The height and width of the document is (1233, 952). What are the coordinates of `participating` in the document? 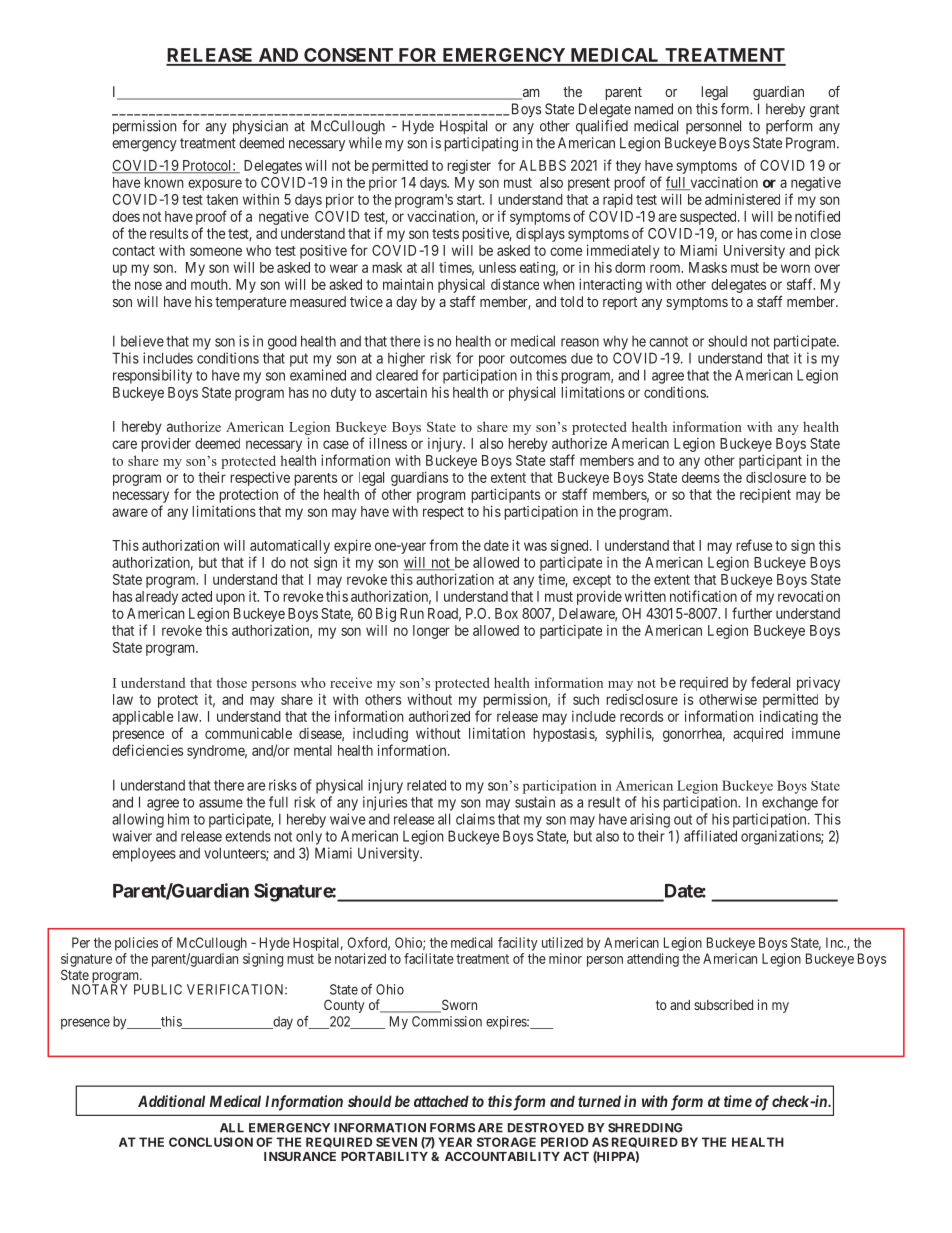 It's located at (481, 144).
